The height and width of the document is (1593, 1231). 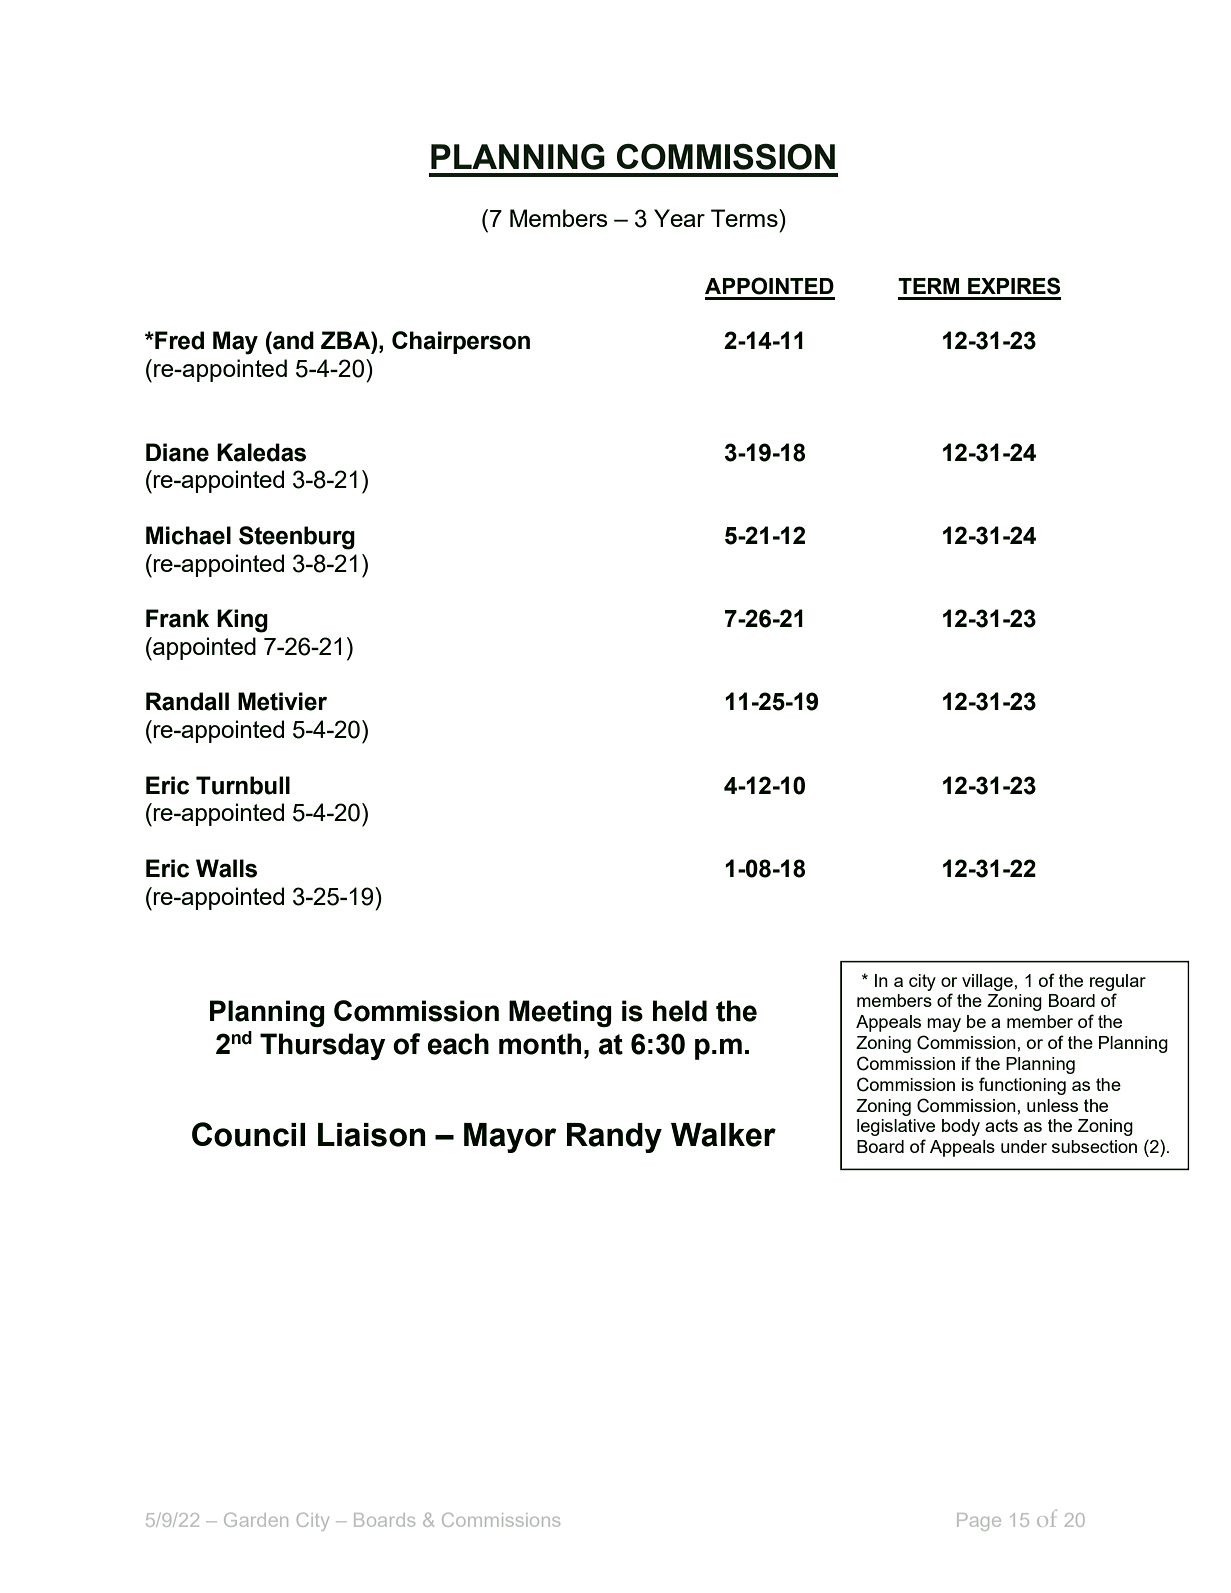 What do you see at coordinates (614, 1138) in the document?
I see `Randy` at bounding box center [614, 1138].
